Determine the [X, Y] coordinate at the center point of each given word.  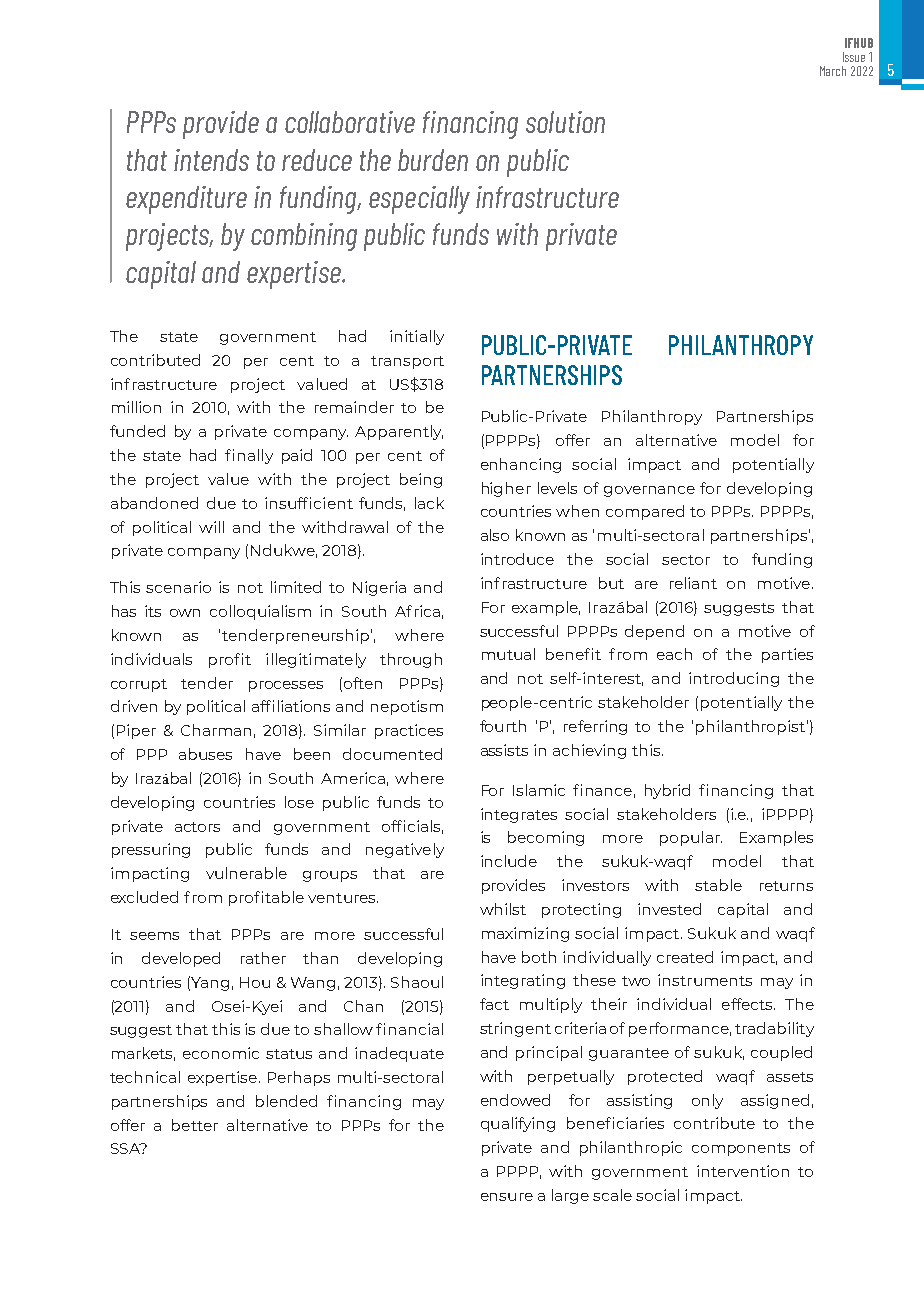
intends [211, 160]
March [833, 71]
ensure [507, 1197]
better [195, 1125]
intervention [743, 1171]
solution [565, 122]
